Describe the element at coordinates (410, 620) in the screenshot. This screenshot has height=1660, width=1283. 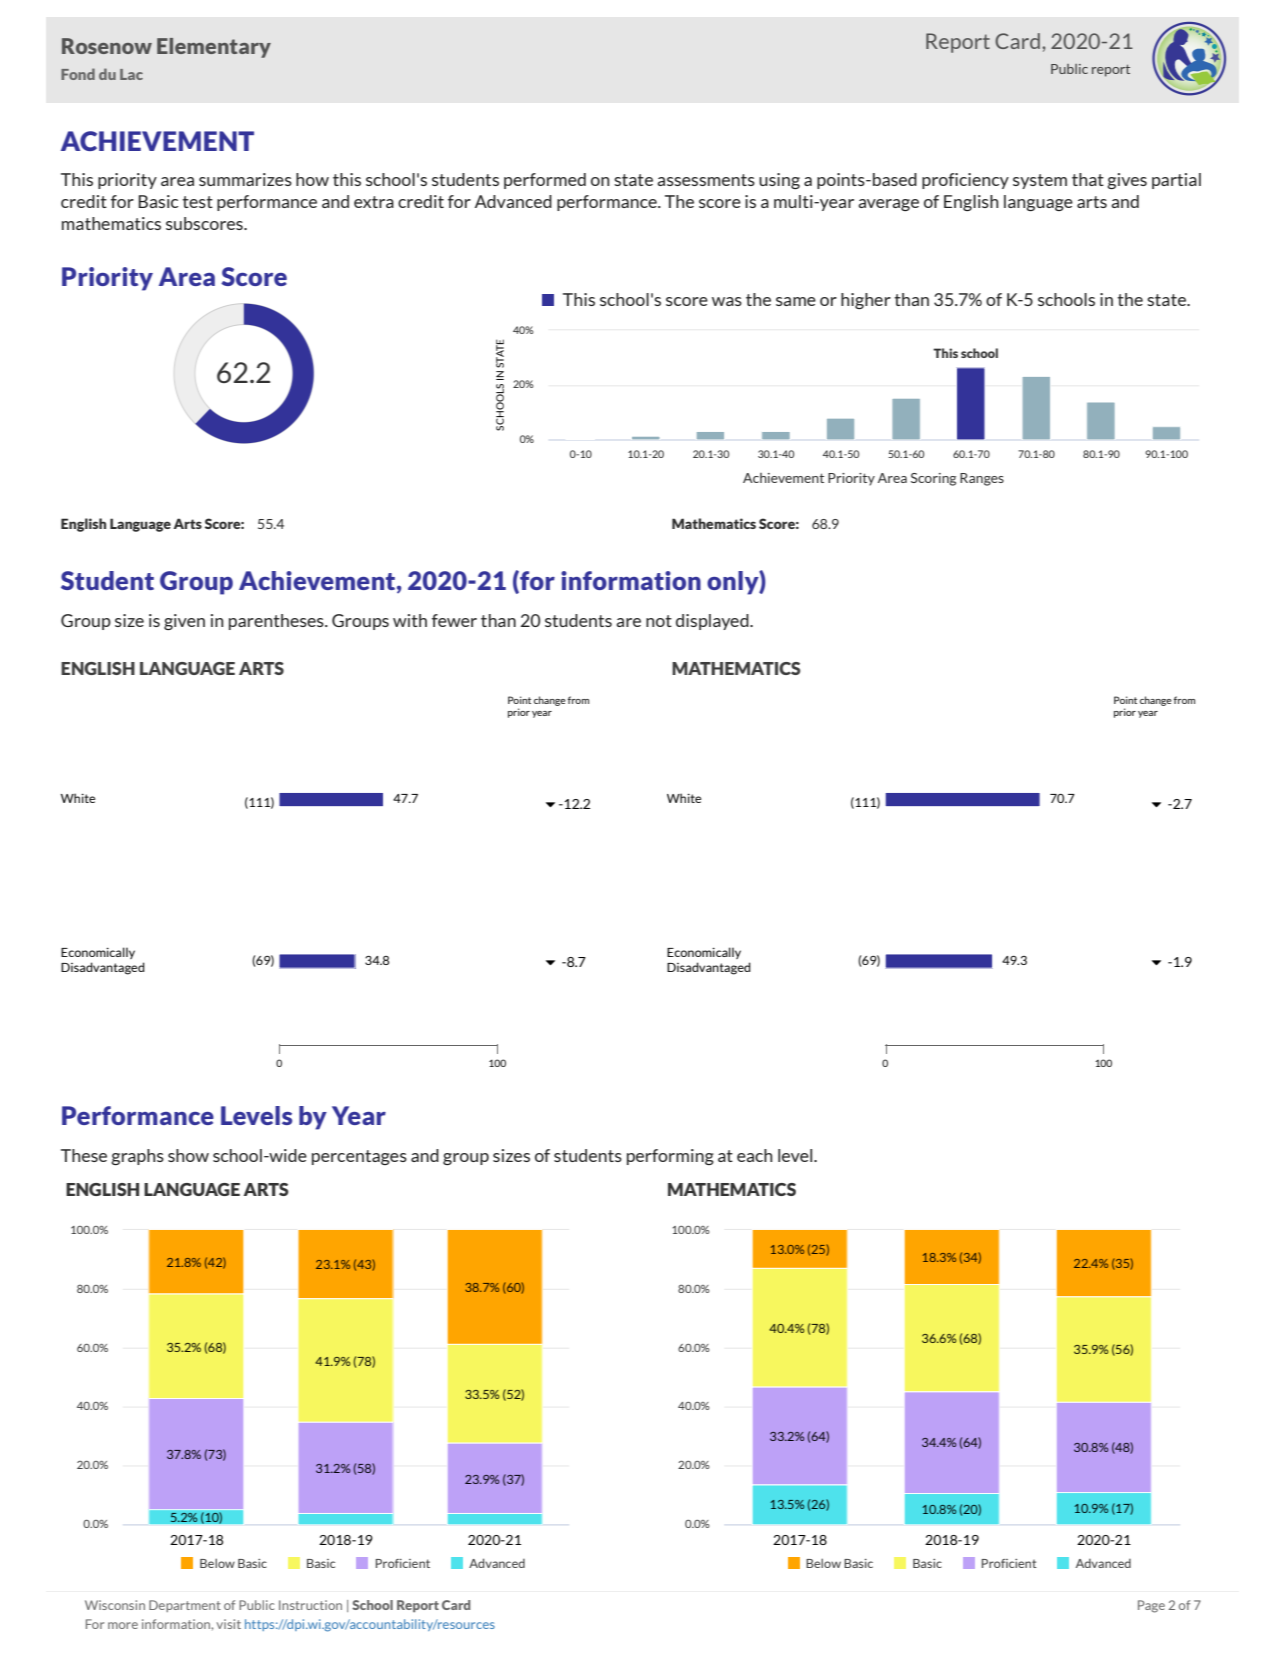
I see `with` at that location.
